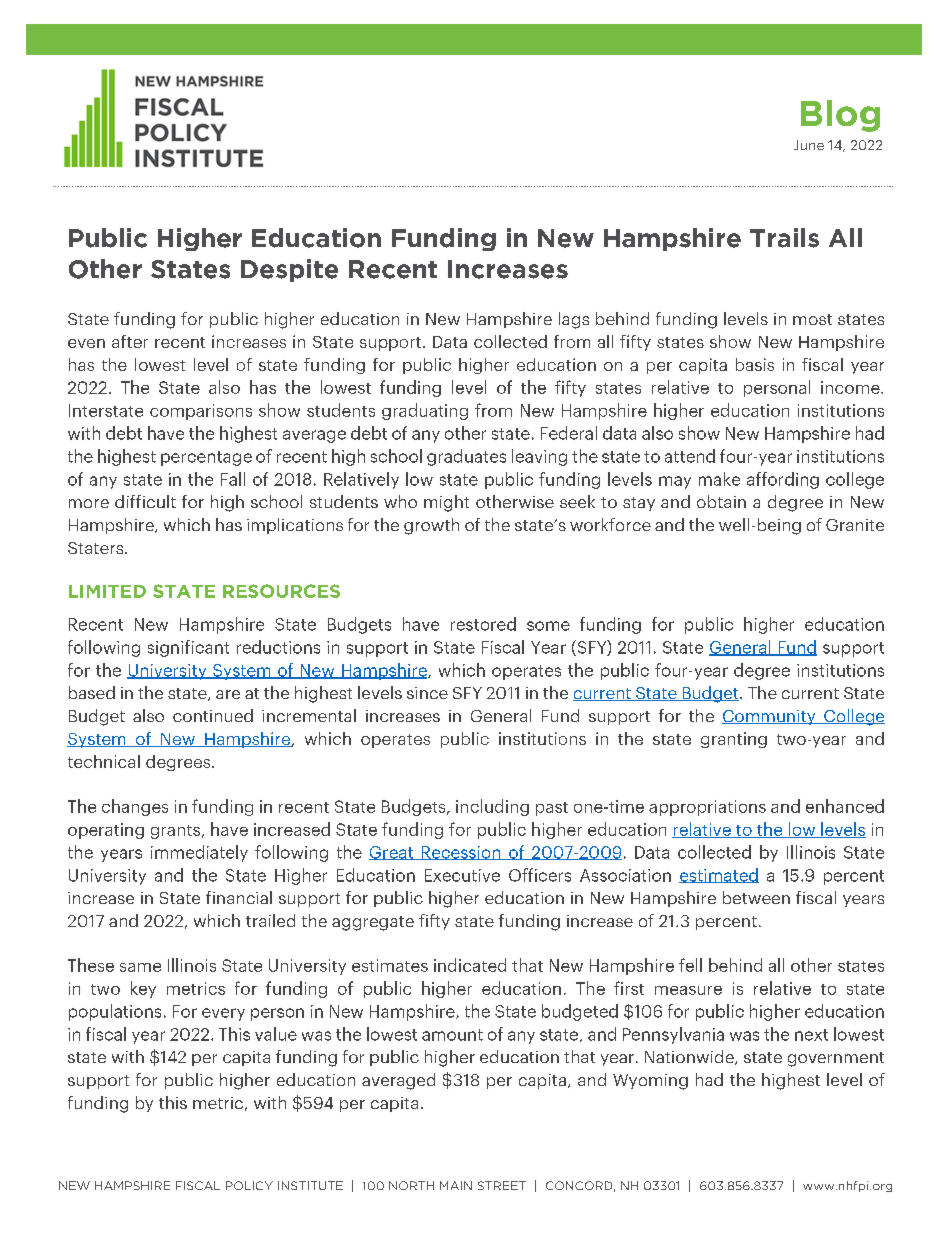 The image size is (952, 1233). I want to click on Community, so click(770, 717).
